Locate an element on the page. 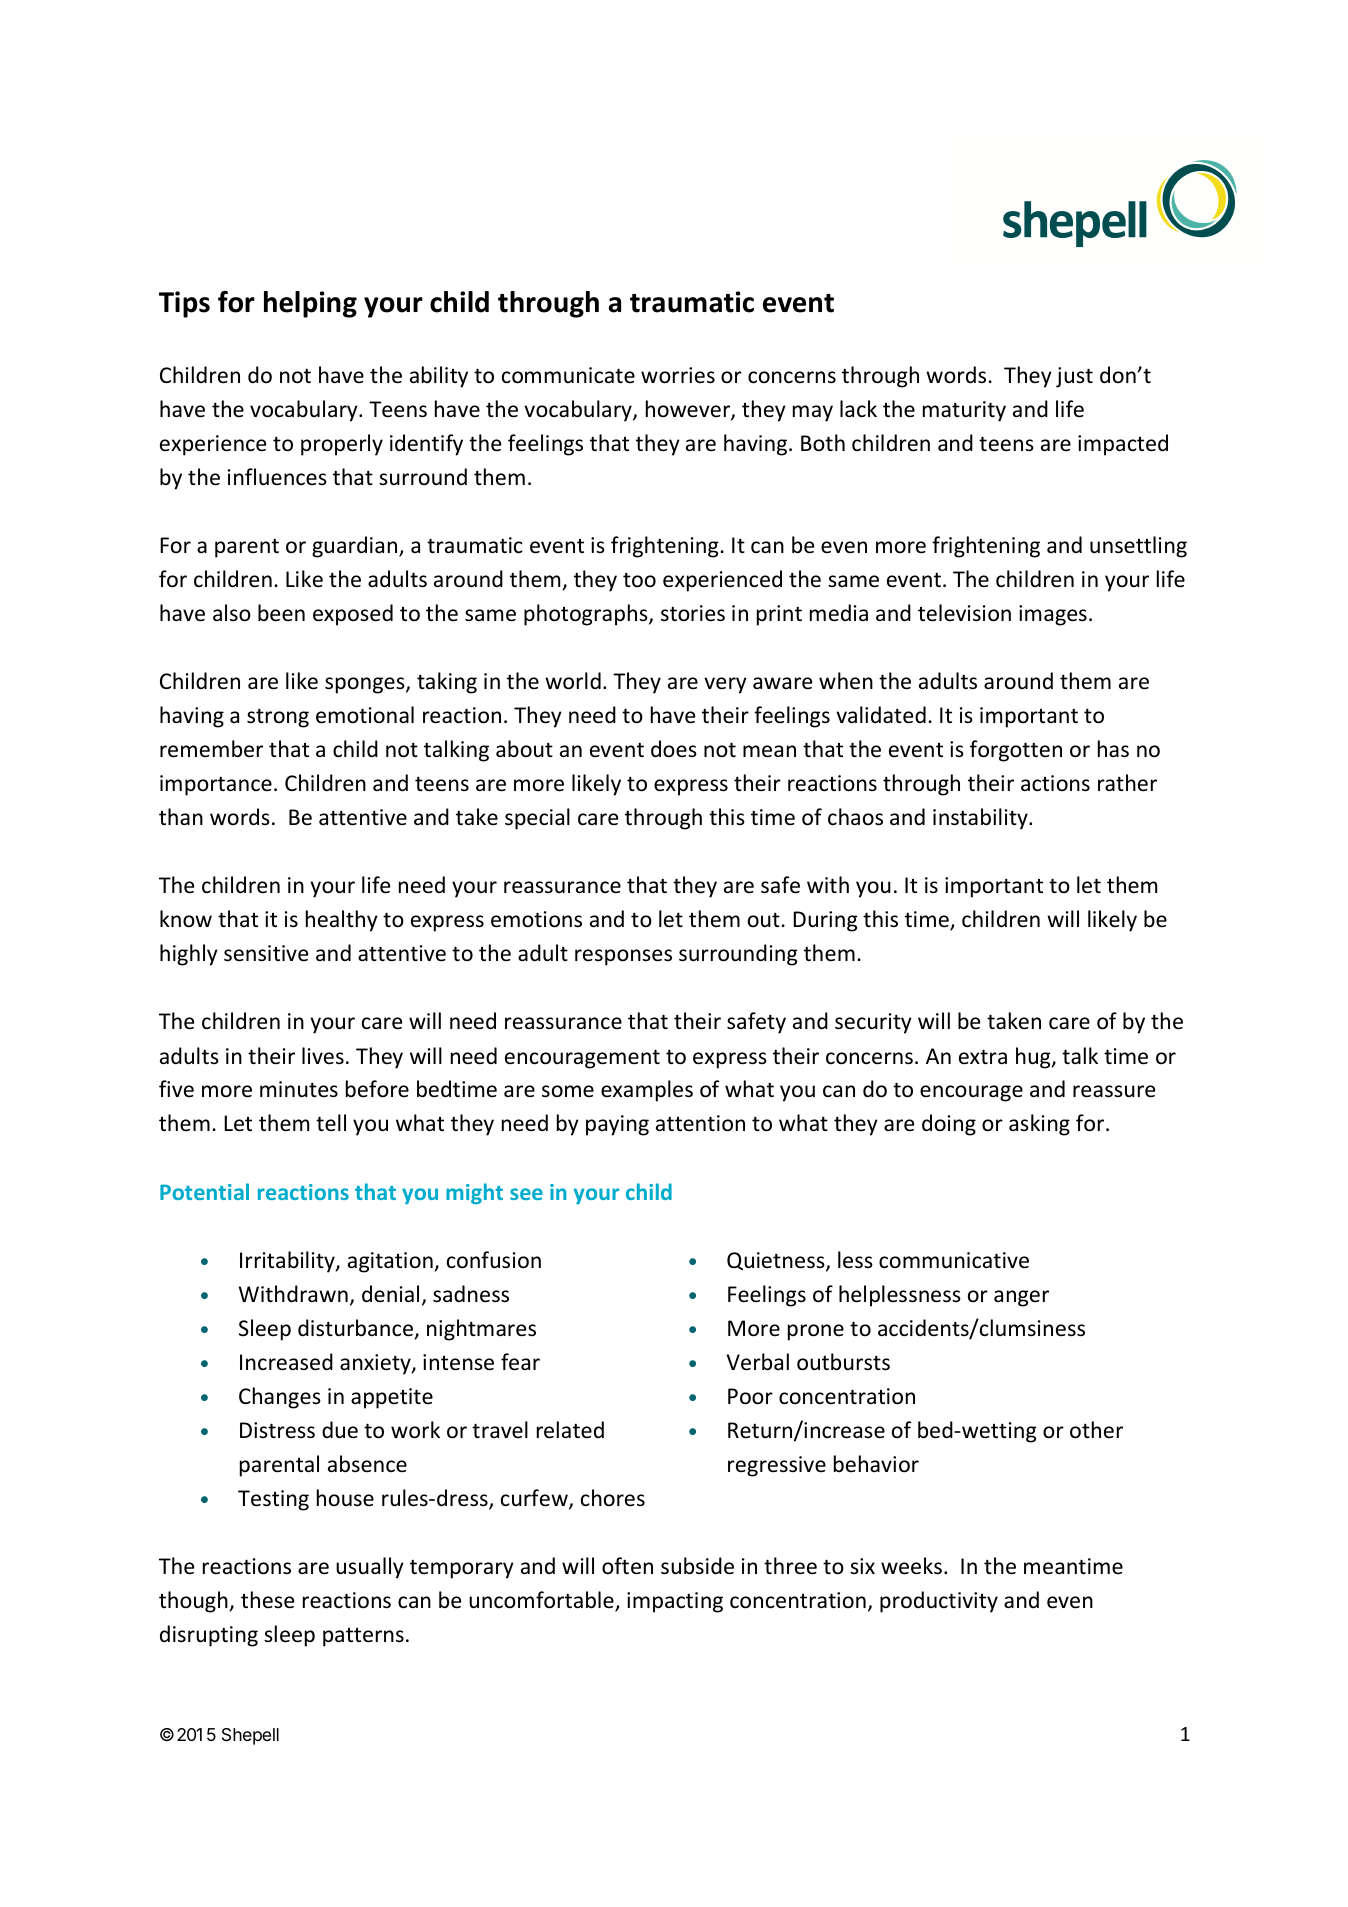 The image size is (1348, 1907). too is located at coordinates (639, 580).
